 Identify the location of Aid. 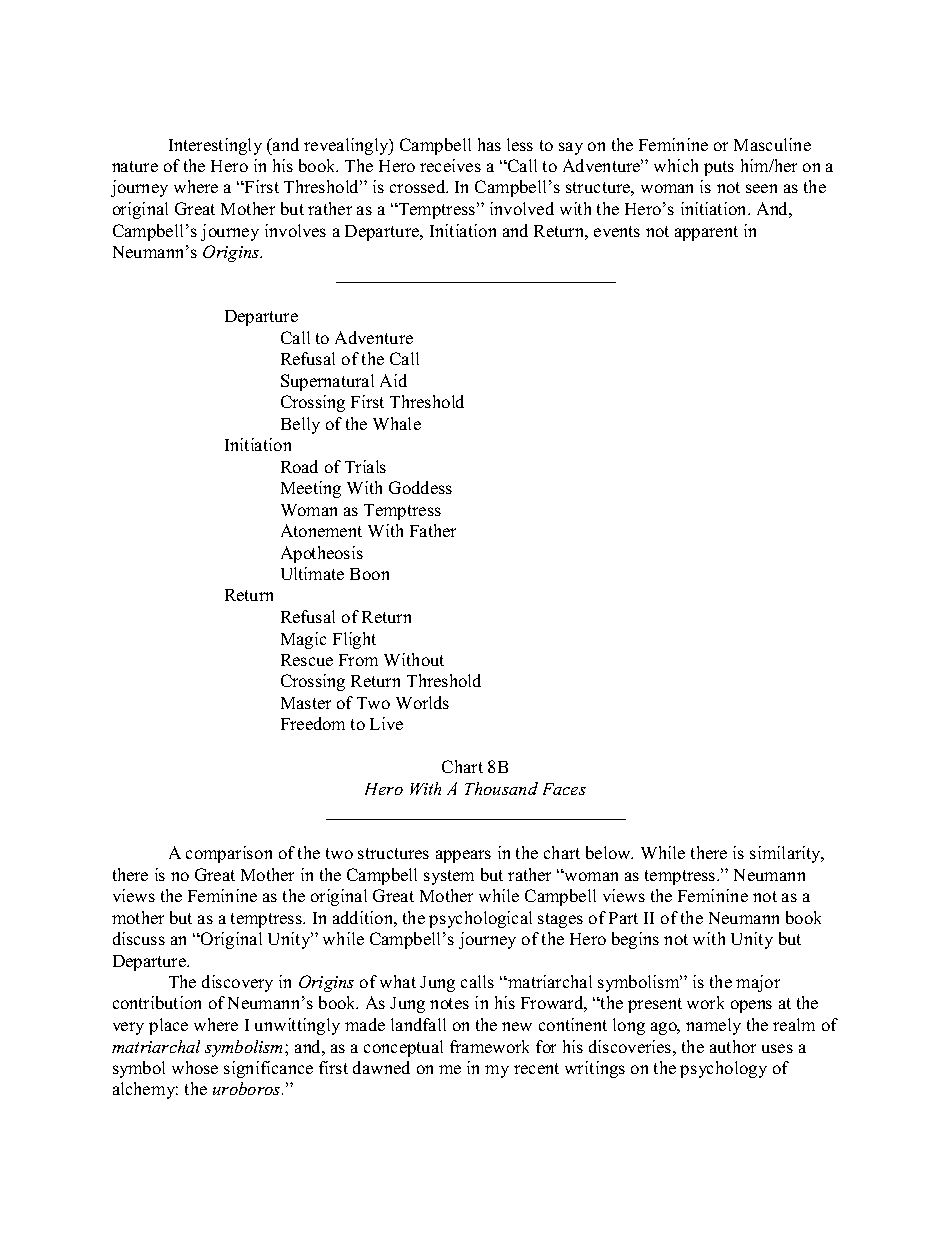
(393, 380).
